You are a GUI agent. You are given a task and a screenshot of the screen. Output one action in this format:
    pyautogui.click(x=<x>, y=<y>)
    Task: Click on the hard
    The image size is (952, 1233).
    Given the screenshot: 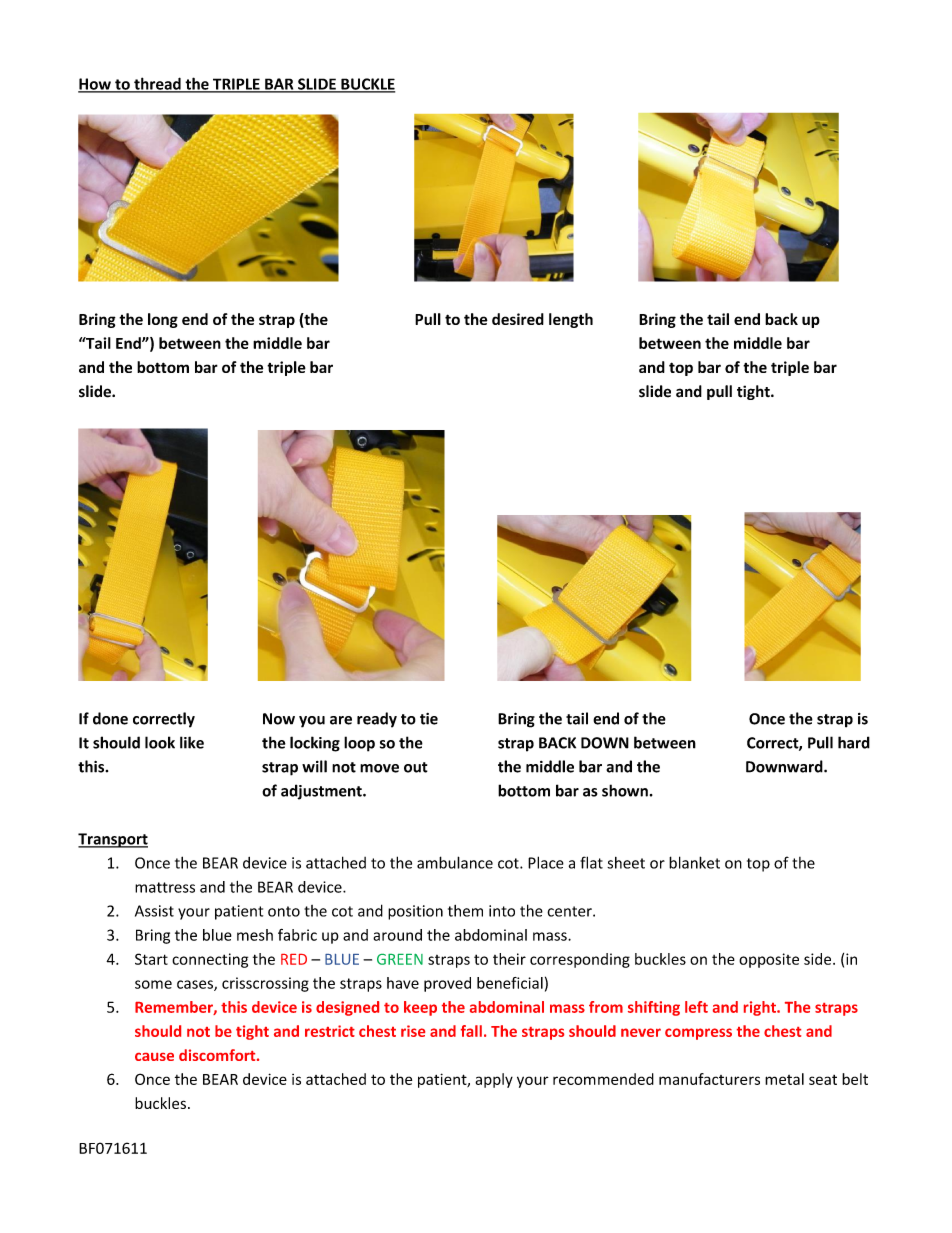 What is the action you would take?
    pyautogui.click(x=854, y=742)
